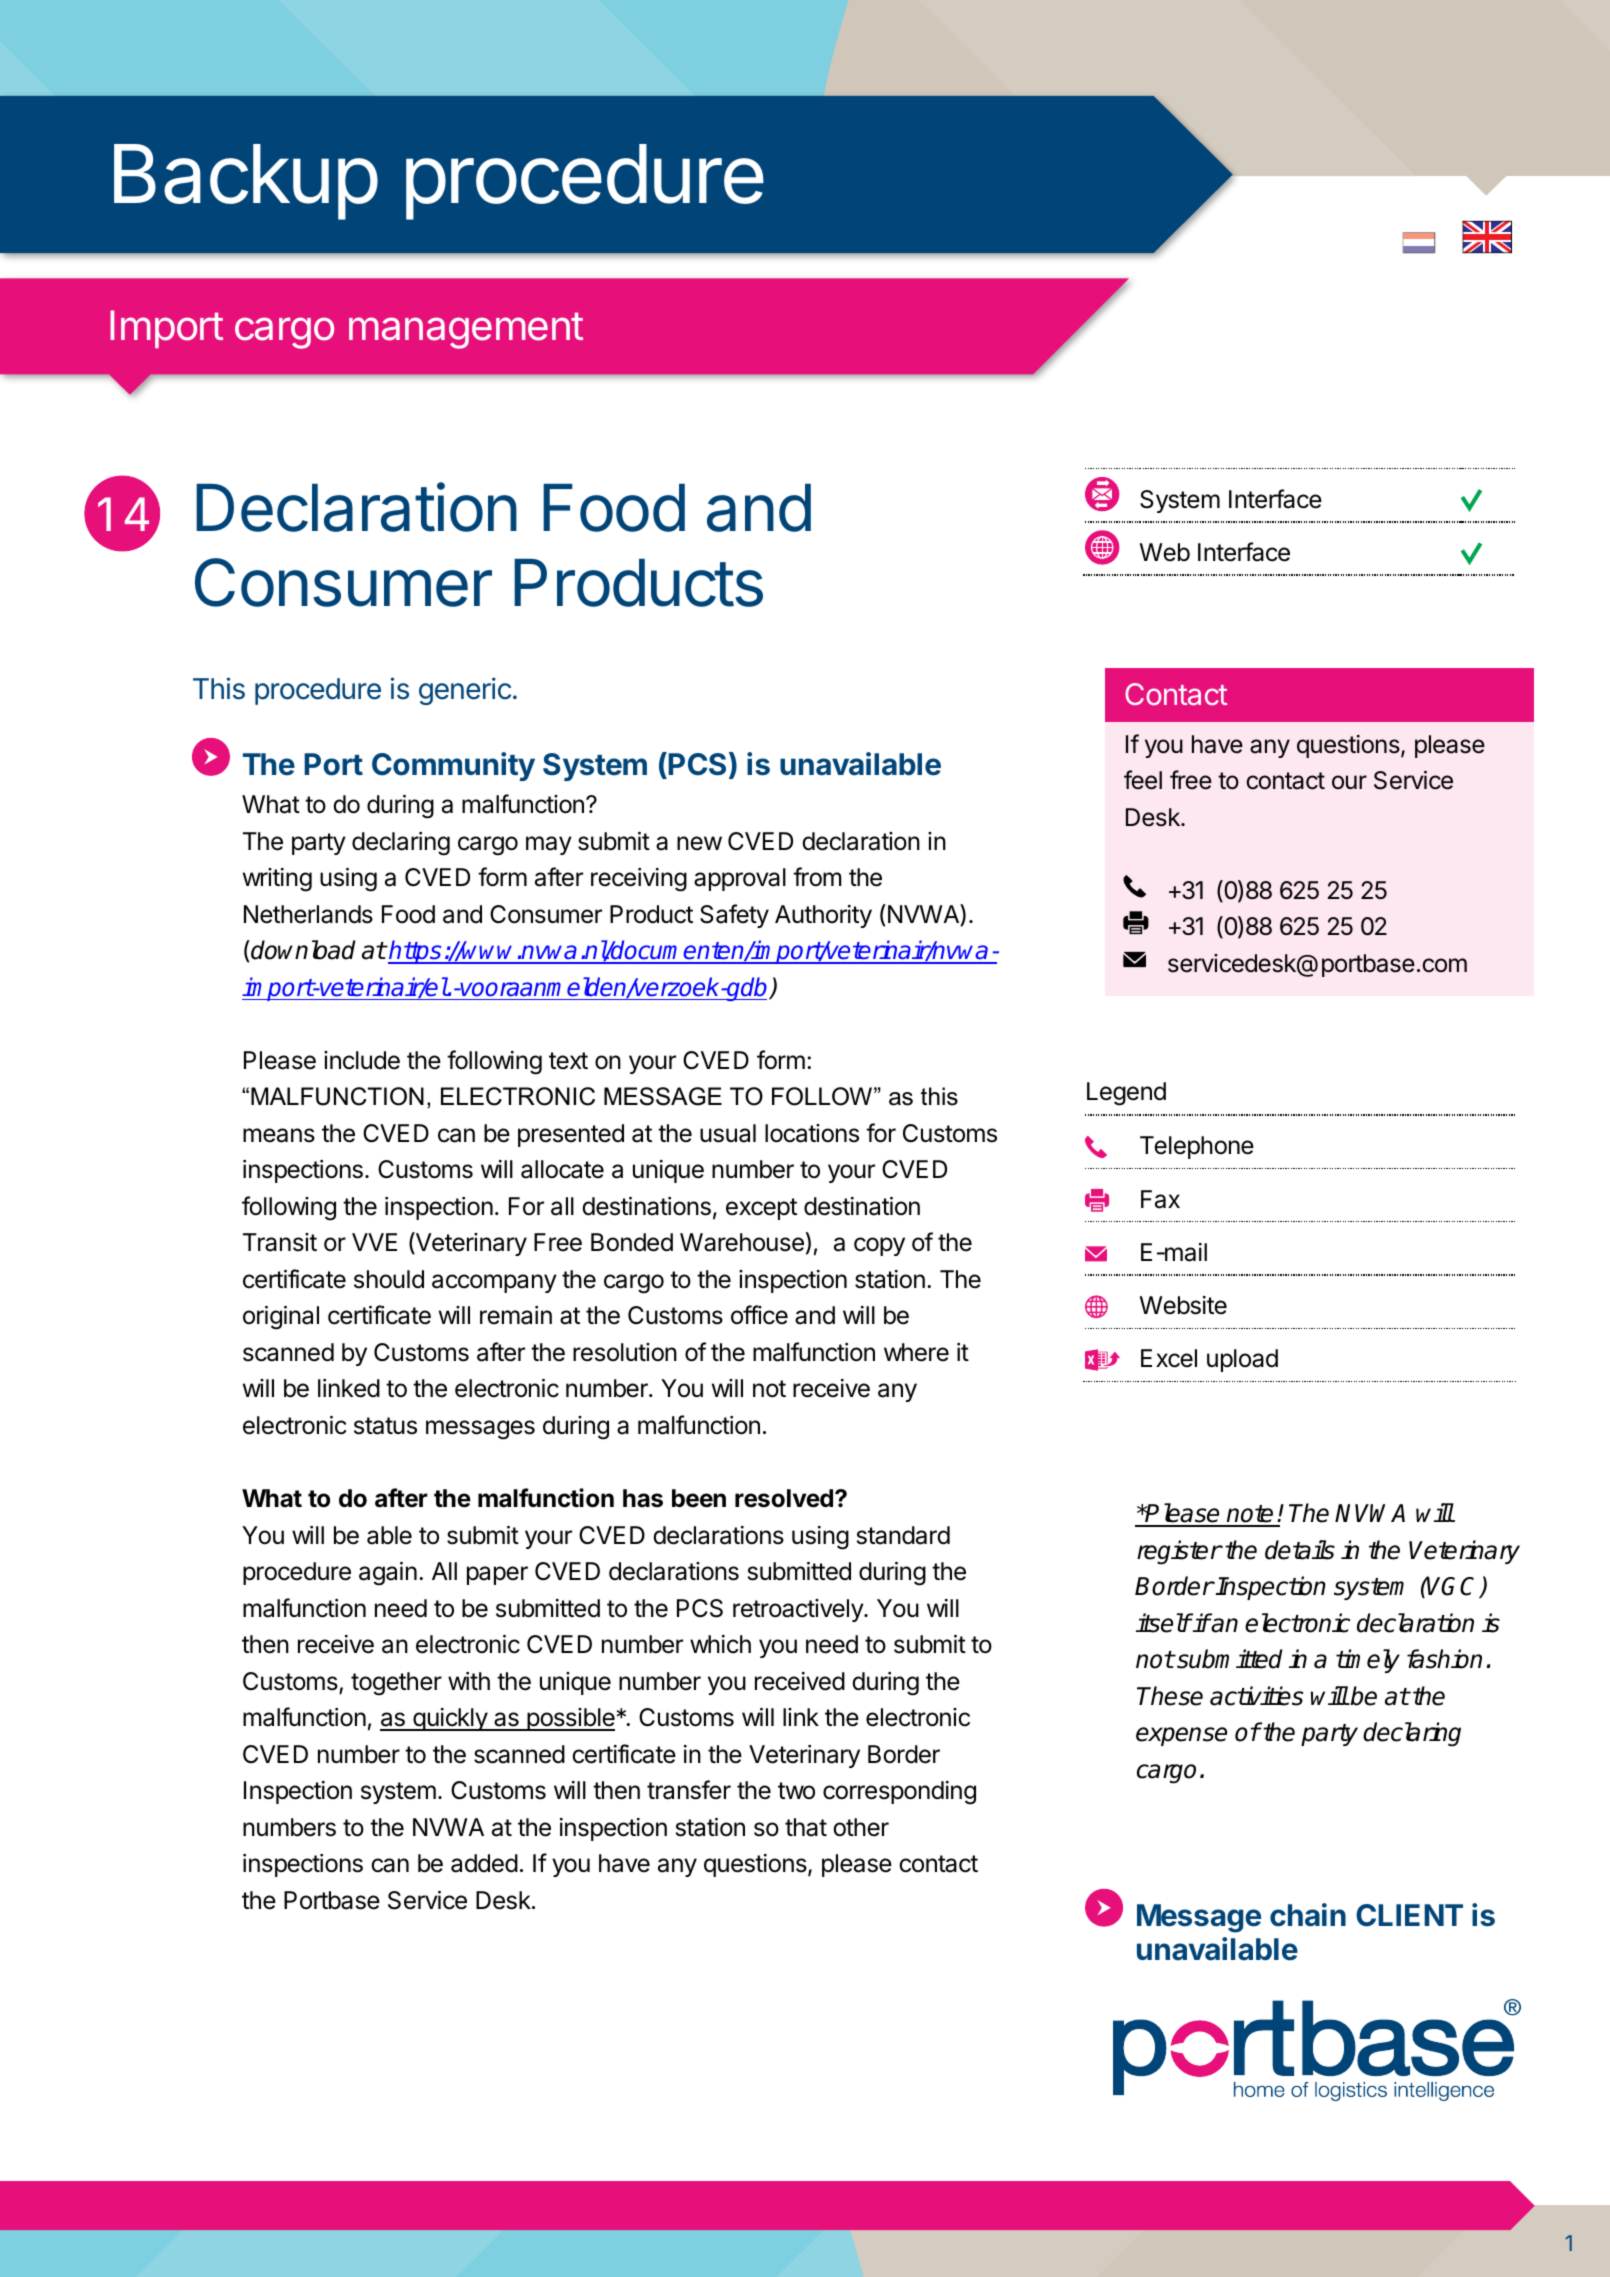 This page has height=2277, width=1610. Describe the element at coordinates (1308, 1915) in the page. I see `chain` at that location.
